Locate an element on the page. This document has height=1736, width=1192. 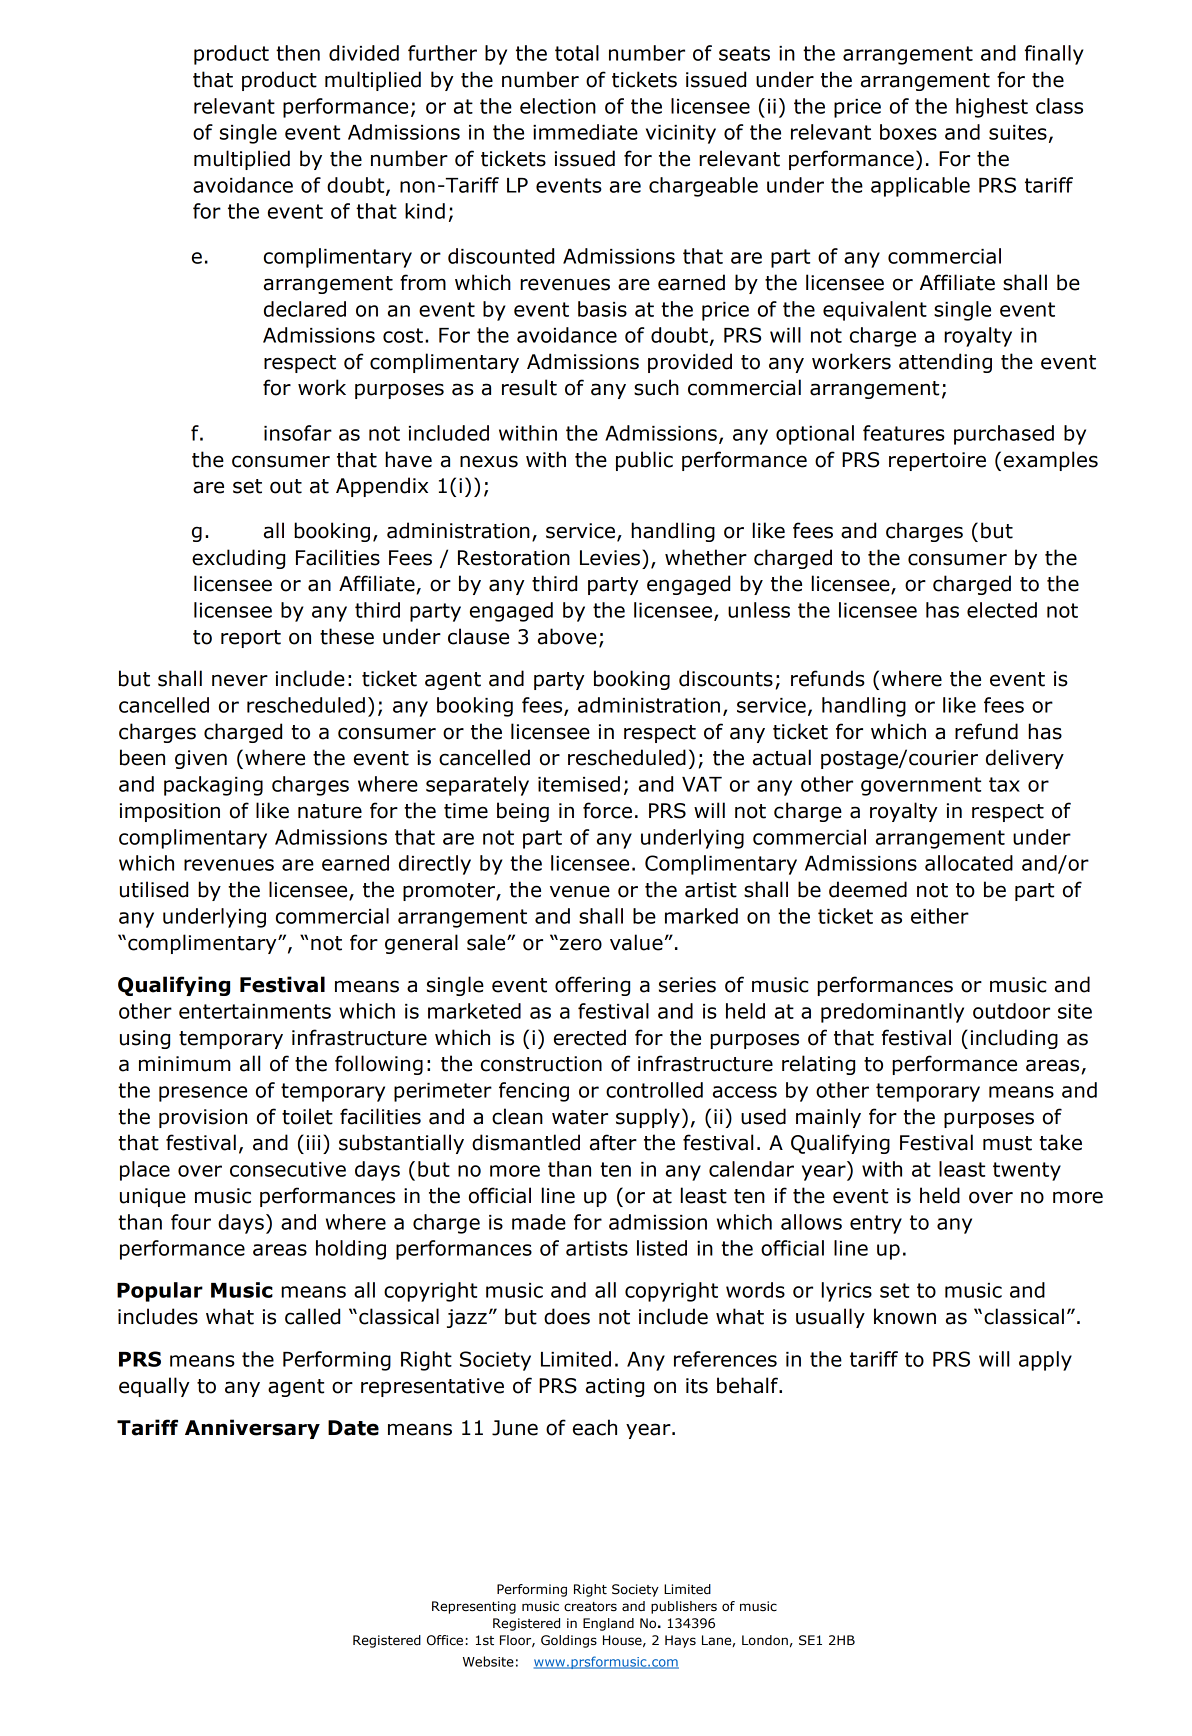
water is located at coordinates (580, 1117).
